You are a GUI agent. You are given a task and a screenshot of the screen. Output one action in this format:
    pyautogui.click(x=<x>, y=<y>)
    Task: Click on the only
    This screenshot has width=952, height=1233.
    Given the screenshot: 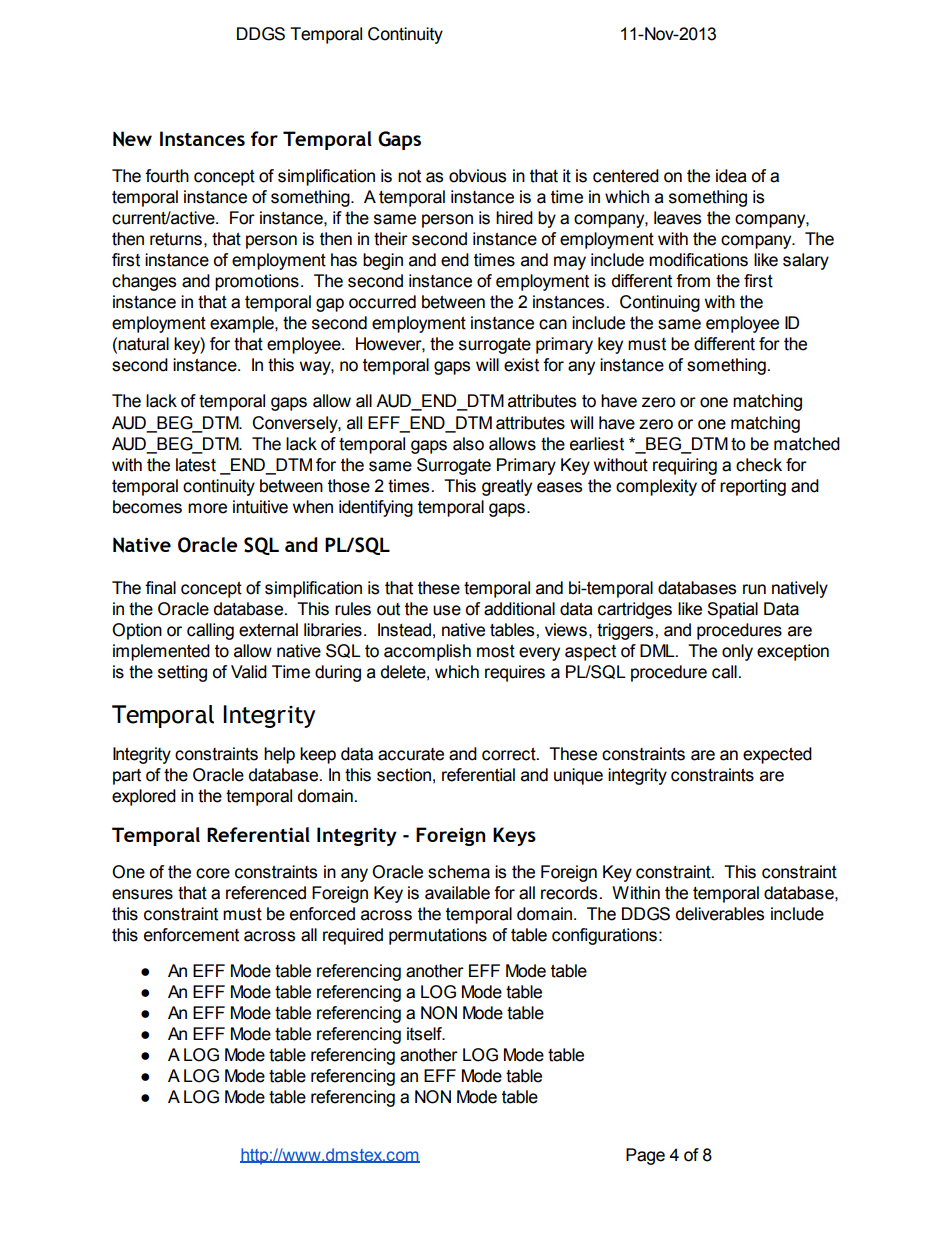 What is the action you would take?
    pyautogui.click(x=737, y=652)
